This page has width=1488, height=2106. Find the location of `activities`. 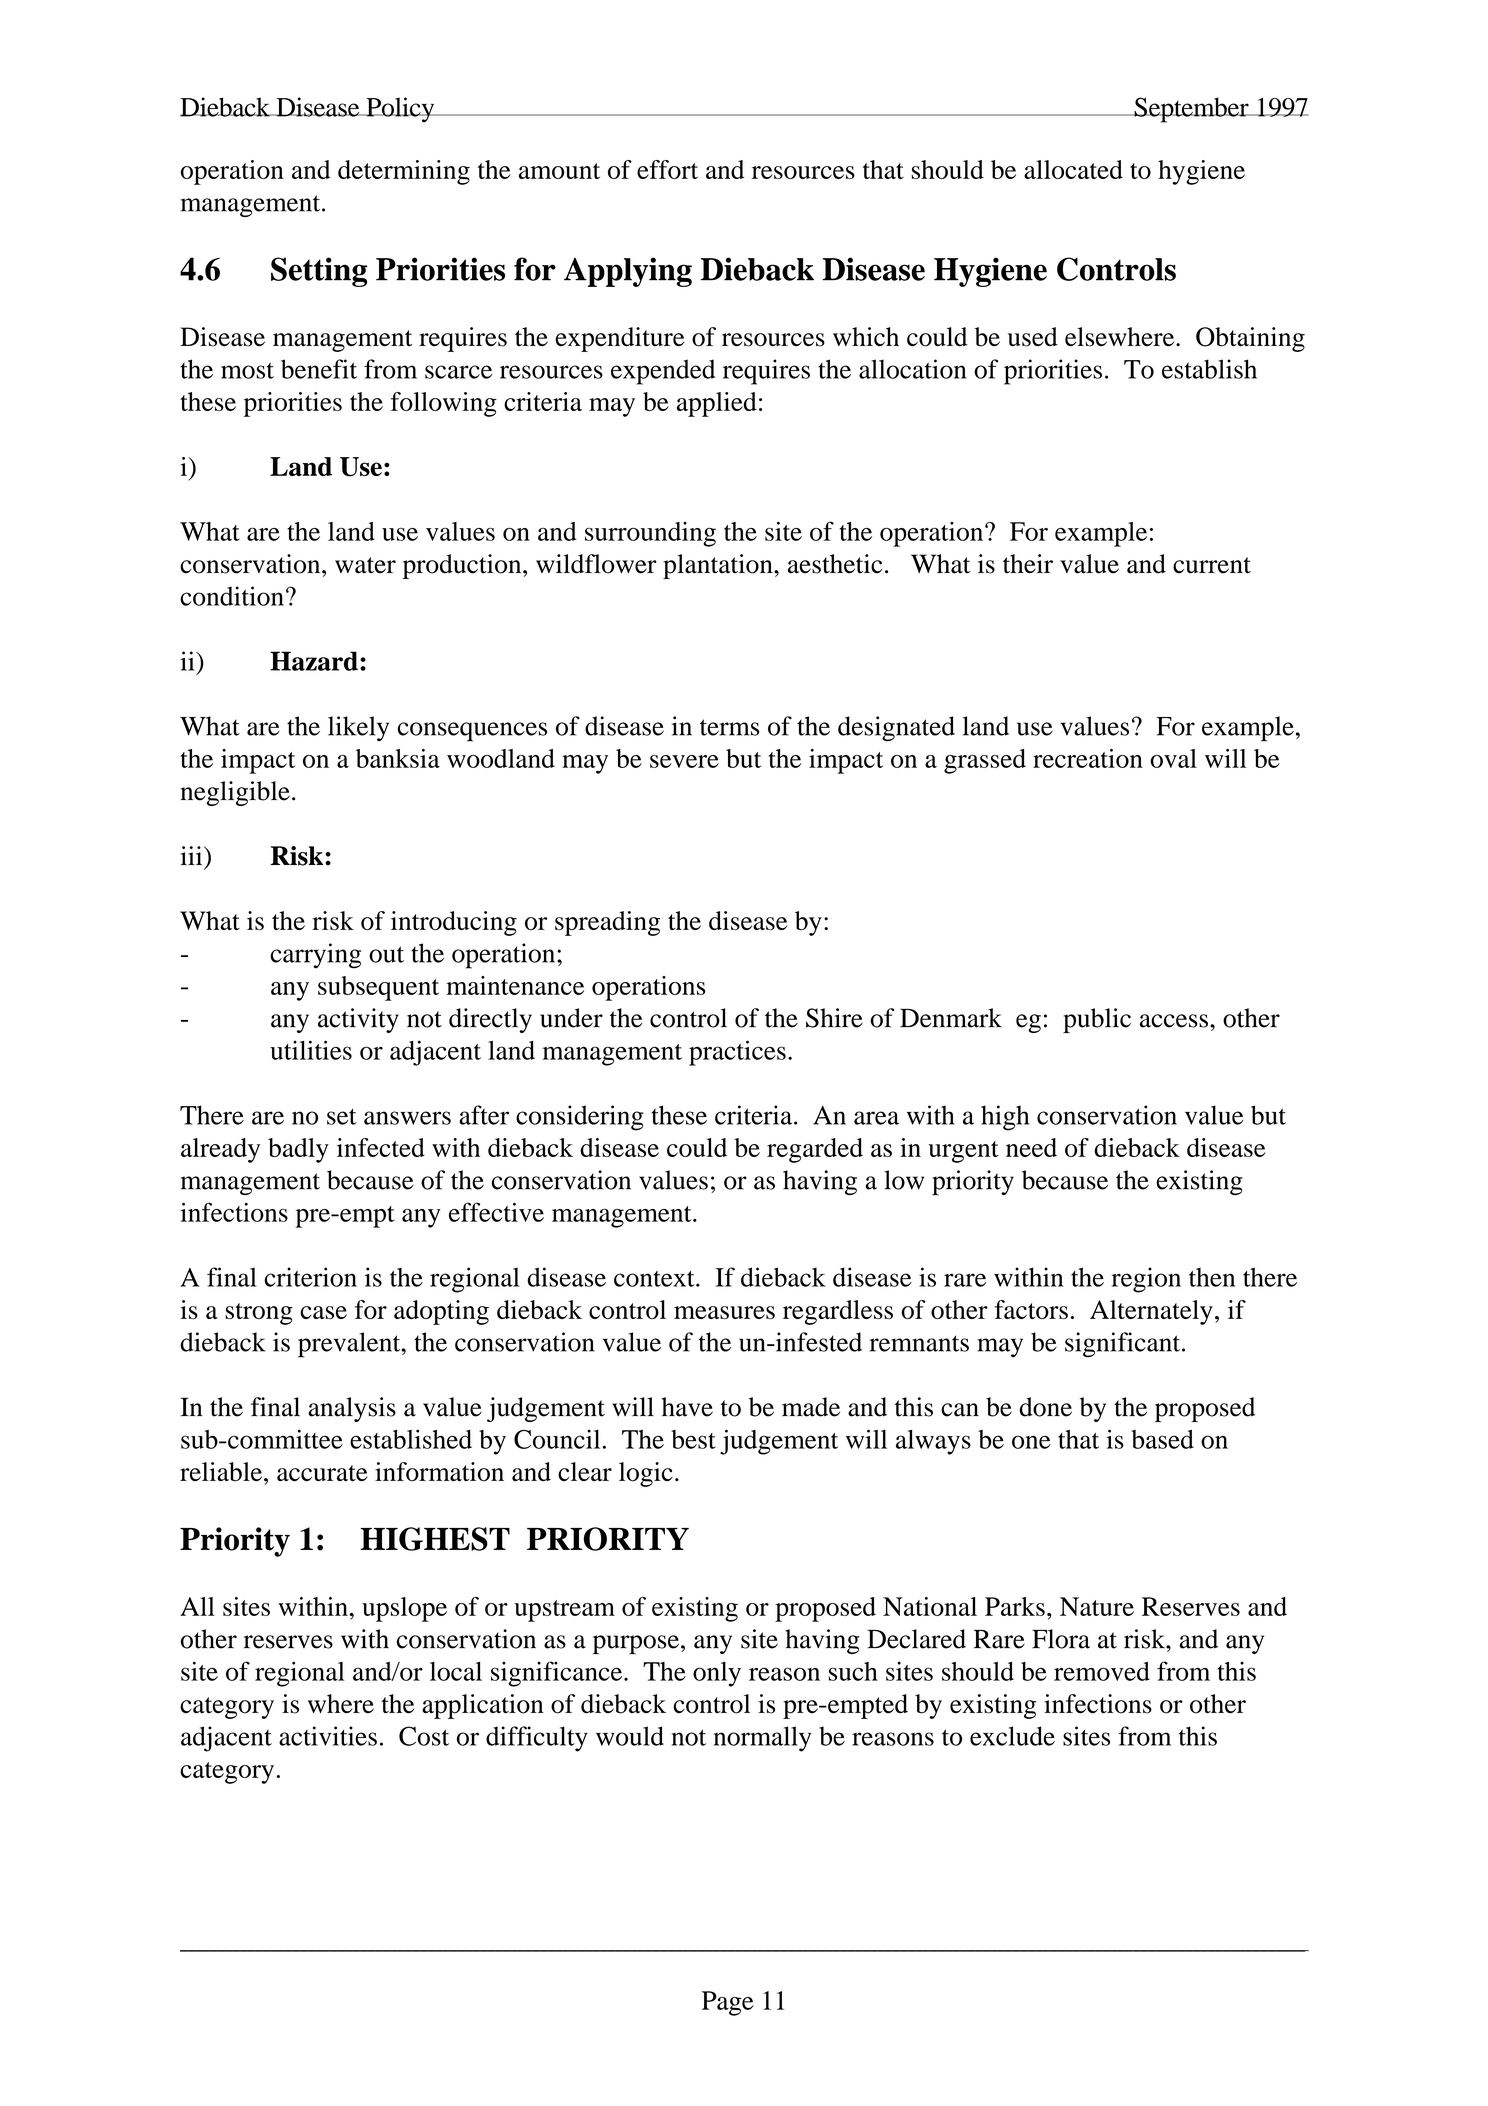

activities is located at coordinates (328, 1736).
